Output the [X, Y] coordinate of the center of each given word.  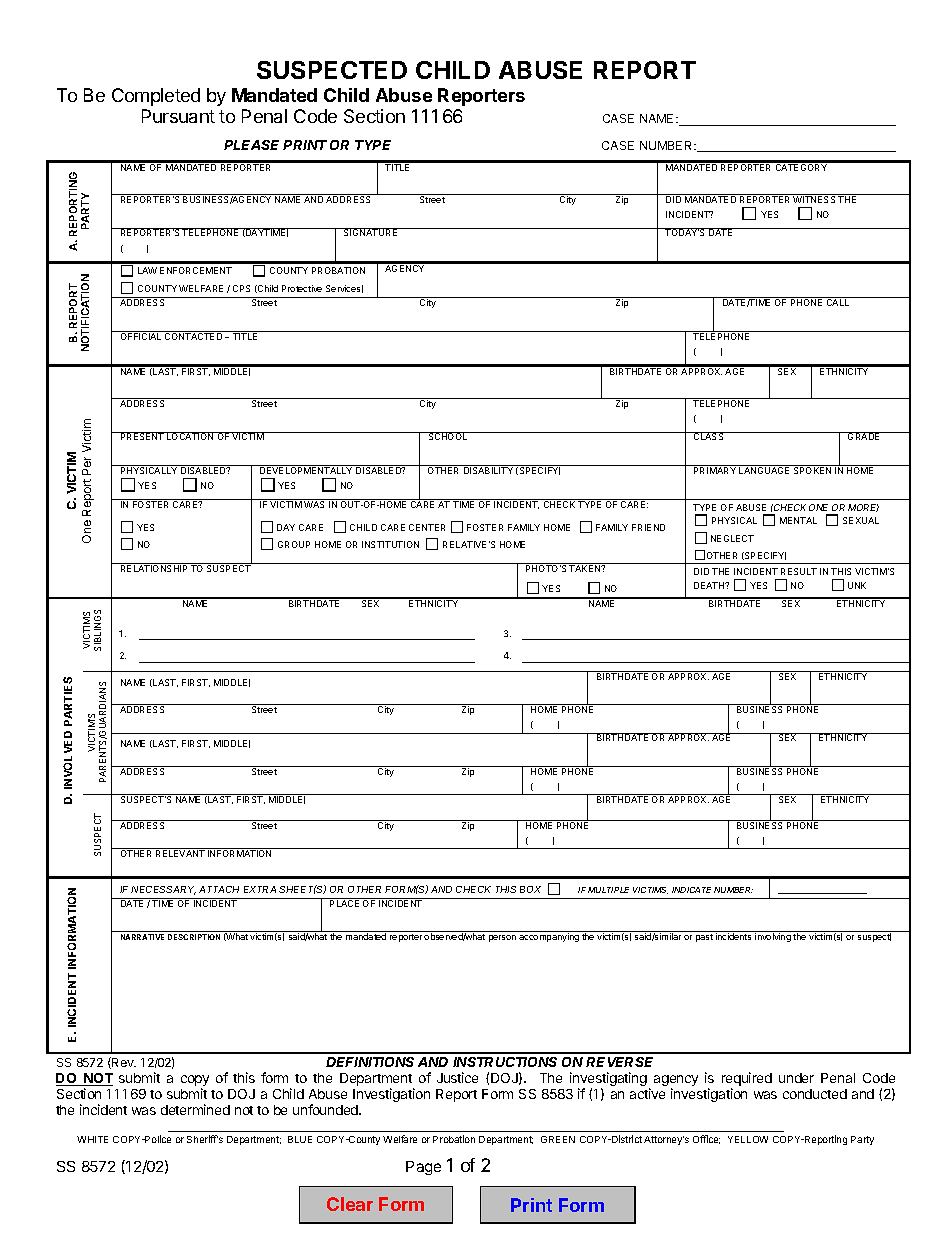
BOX [530, 889]
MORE [863, 508]
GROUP [294, 544]
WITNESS [815, 198]
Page [423, 1168]
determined [195, 1109]
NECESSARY [163, 890]
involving [773, 937]
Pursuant [178, 116]
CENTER [427, 527]
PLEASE [254, 145]
